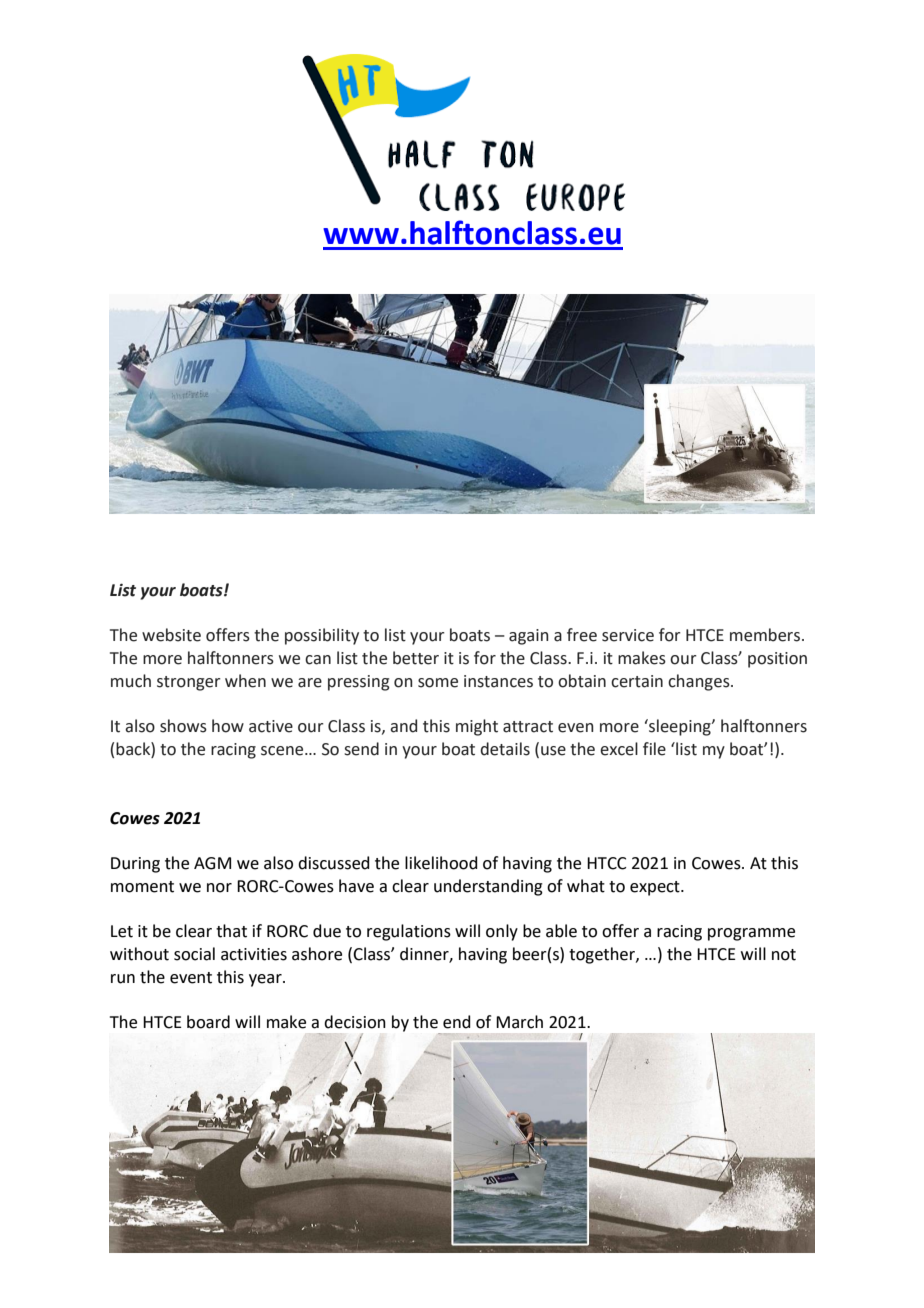  Describe the element at coordinates (766, 635) in the image. I see `members` at that location.
